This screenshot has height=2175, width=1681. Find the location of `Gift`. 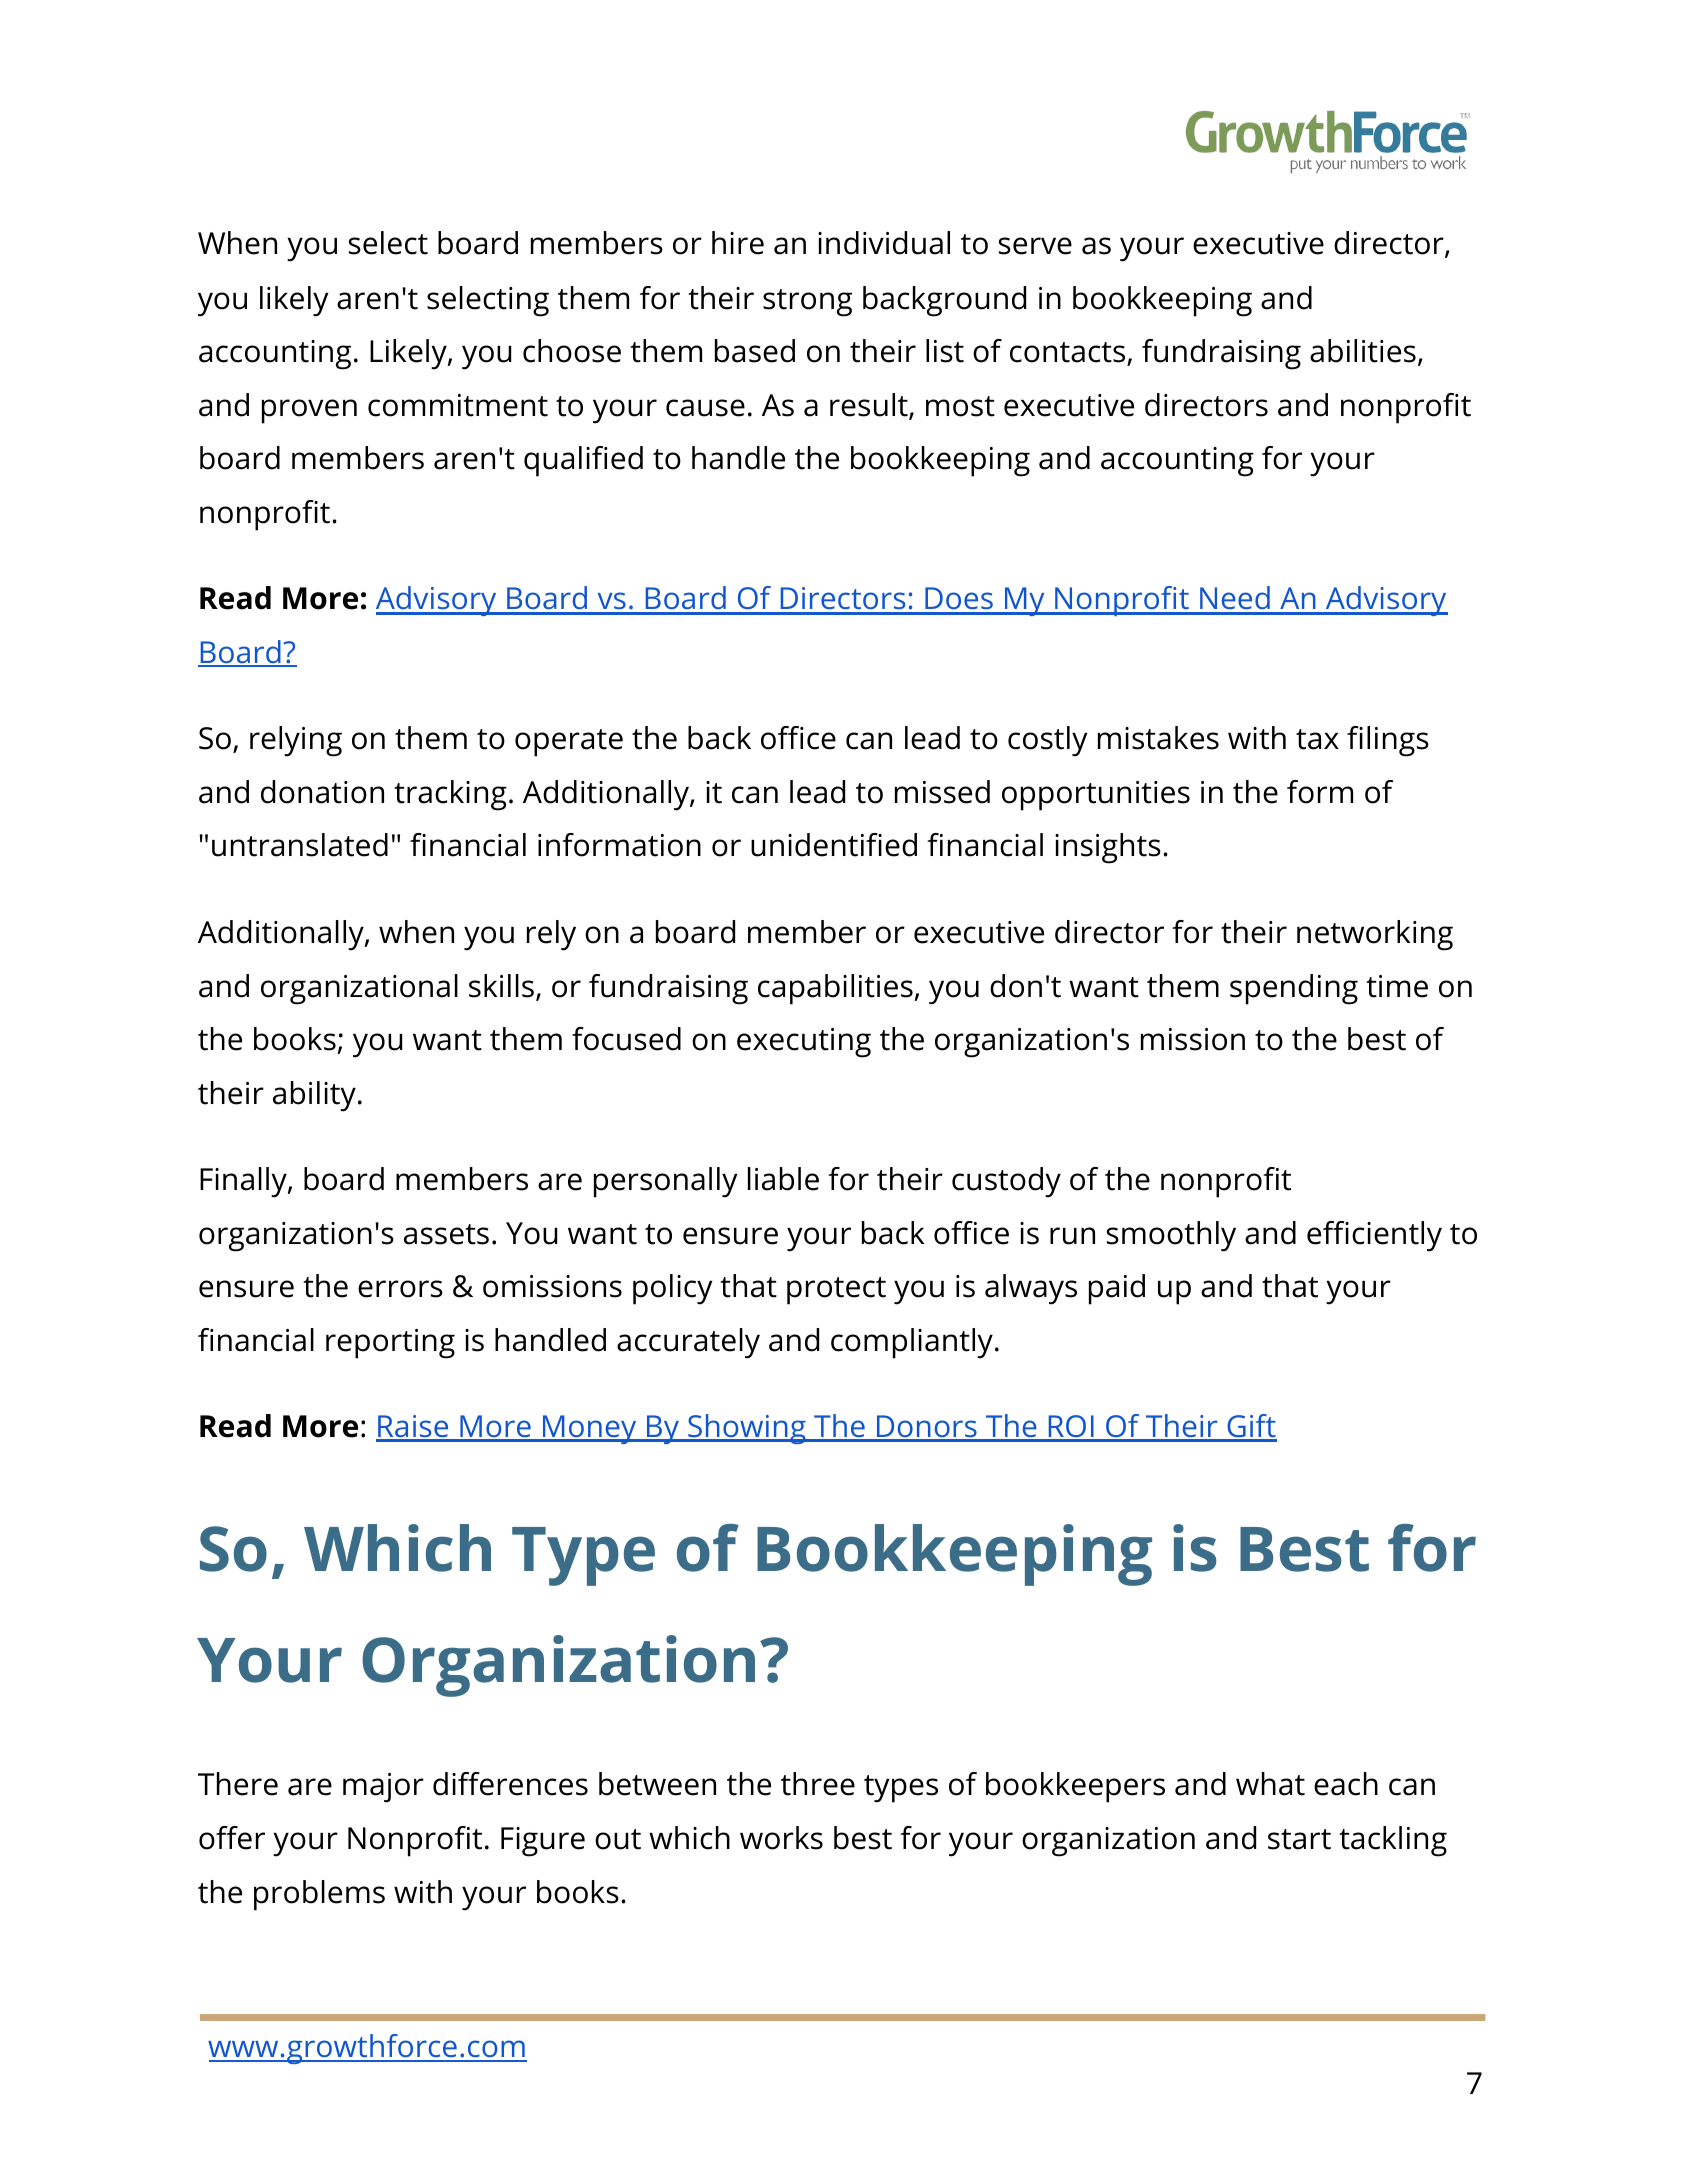

Gift is located at coordinates (1251, 1427).
